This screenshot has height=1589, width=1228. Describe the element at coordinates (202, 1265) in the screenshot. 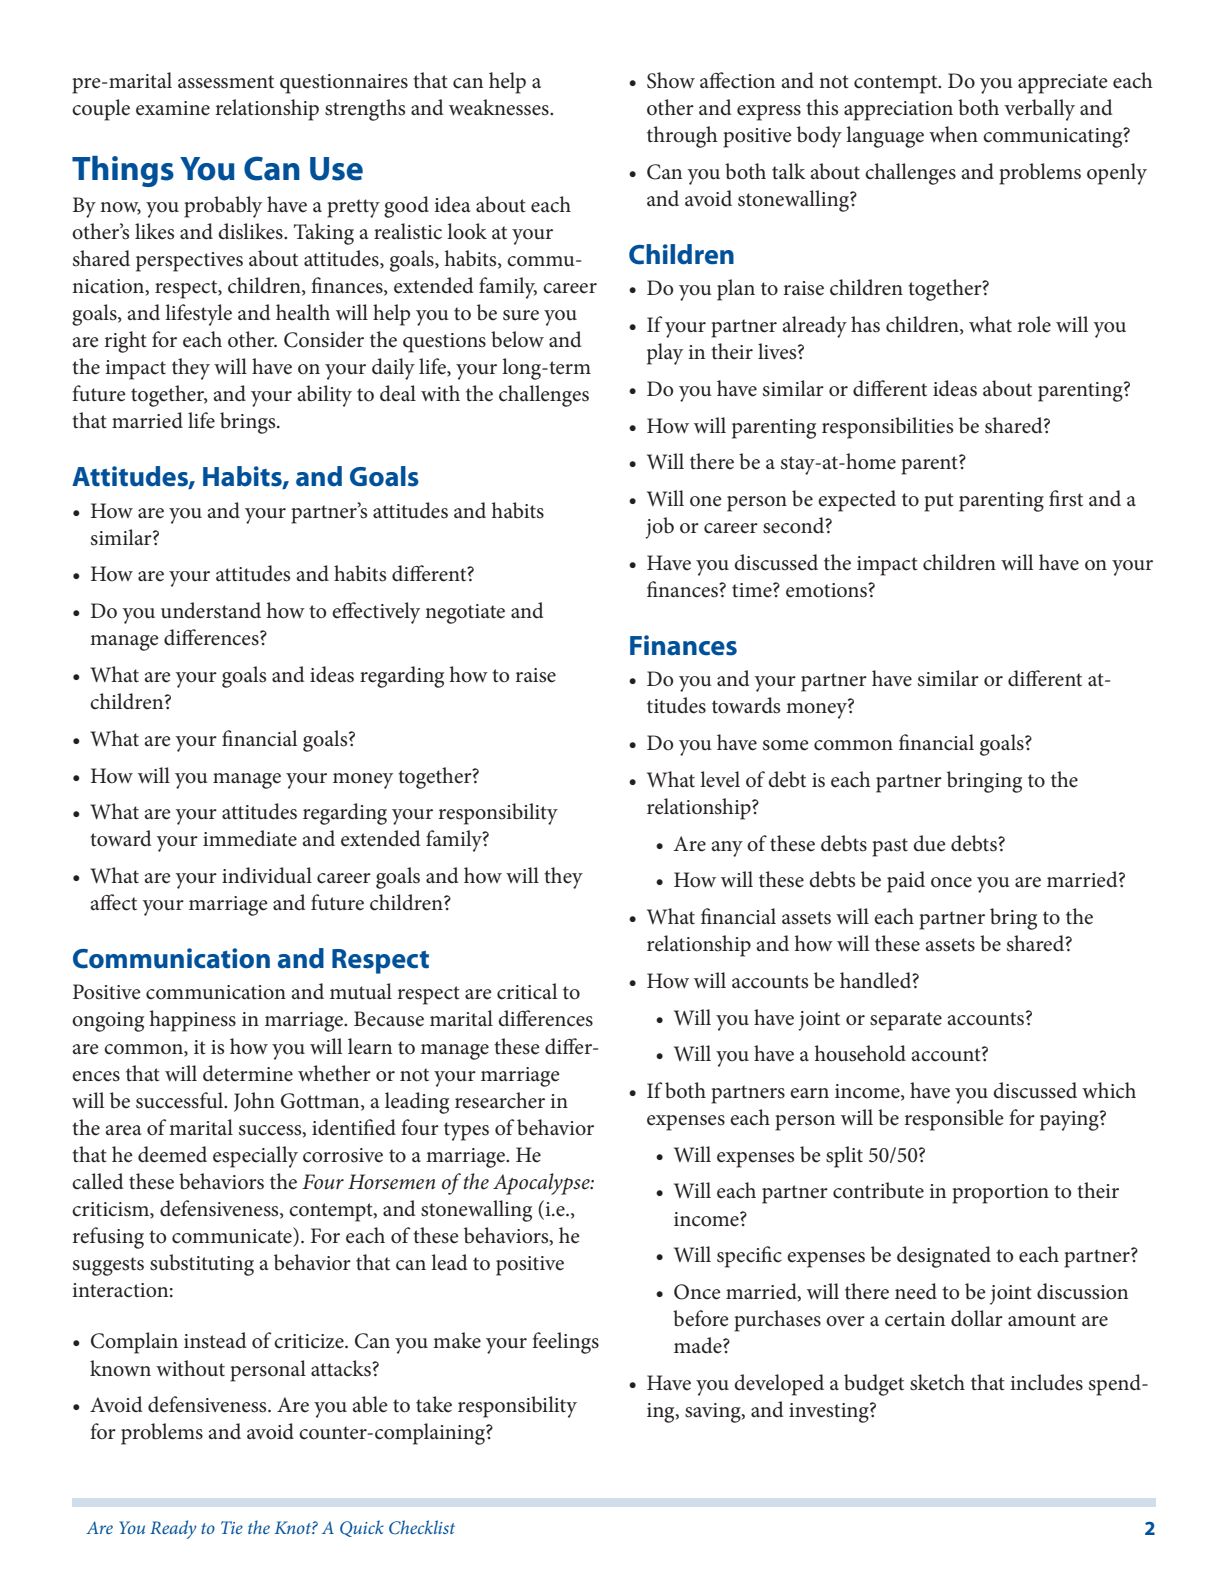

I see `substituting` at that location.
